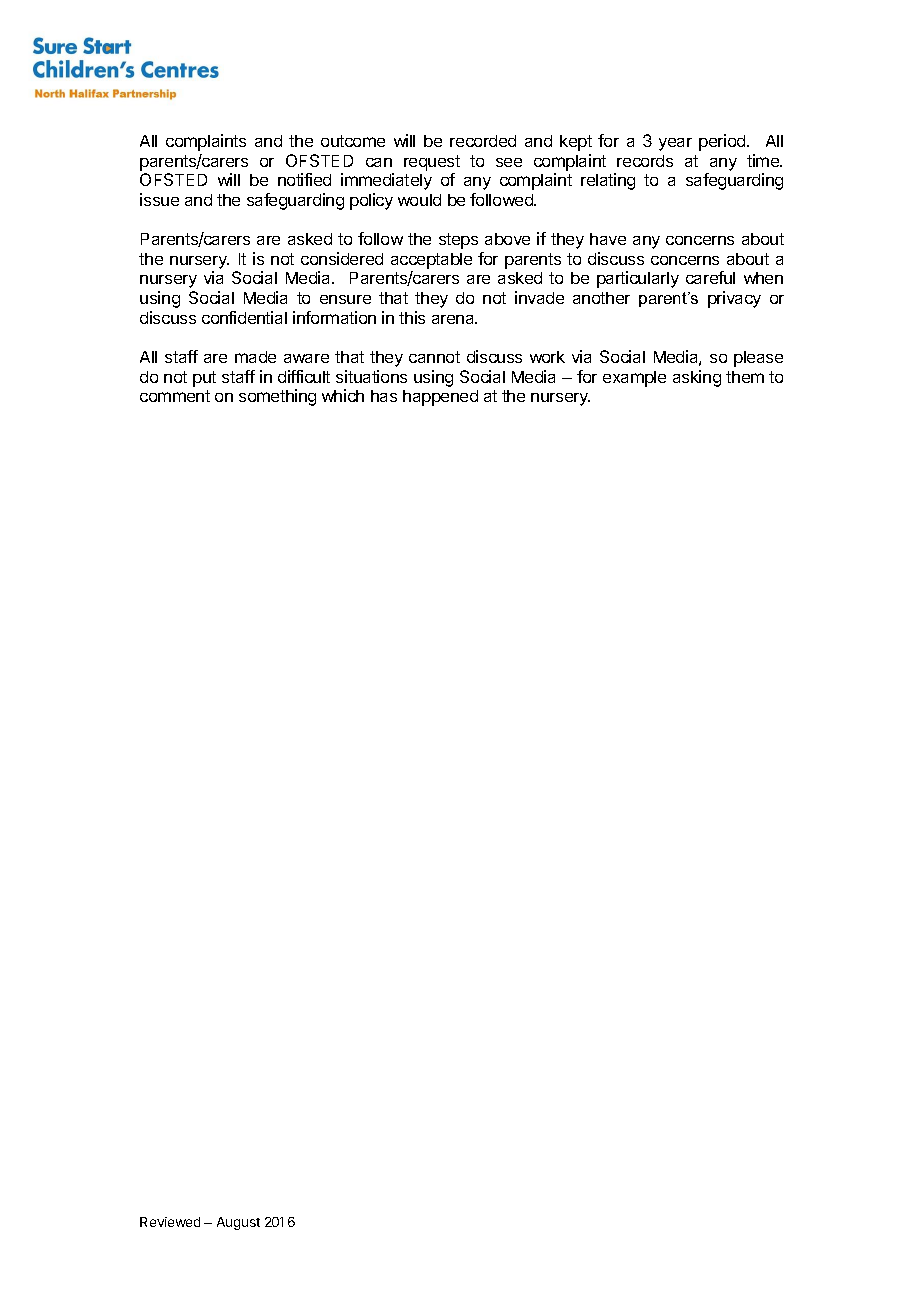  What do you see at coordinates (634, 379) in the screenshot?
I see `example` at bounding box center [634, 379].
